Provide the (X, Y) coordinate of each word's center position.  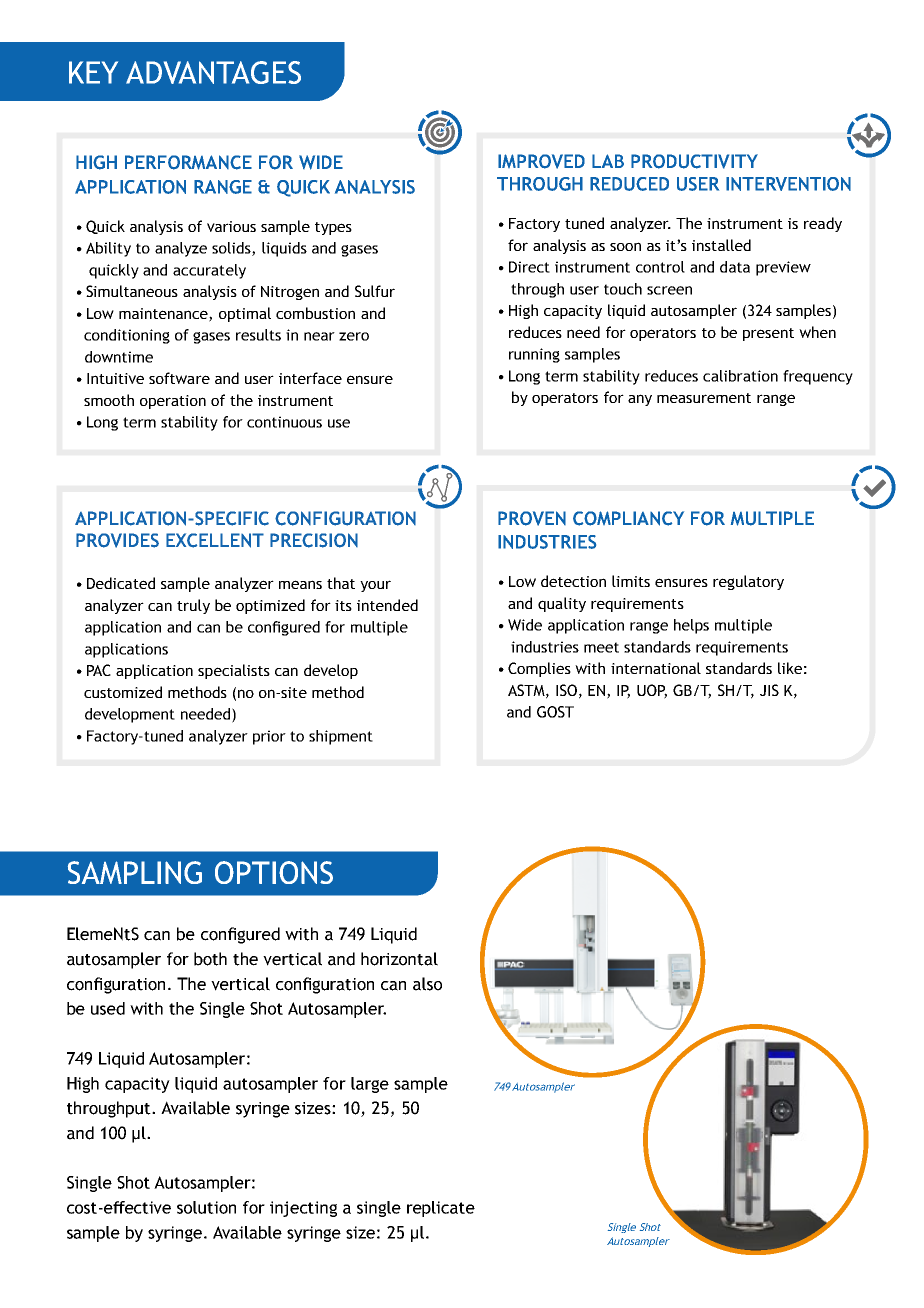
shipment (341, 737)
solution (206, 1207)
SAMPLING (135, 872)
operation (173, 402)
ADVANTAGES (213, 72)
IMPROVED (541, 161)
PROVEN (532, 518)
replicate (441, 1209)
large (370, 1085)
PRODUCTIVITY (694, 161)
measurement (704, 398)
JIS (769, 690)
